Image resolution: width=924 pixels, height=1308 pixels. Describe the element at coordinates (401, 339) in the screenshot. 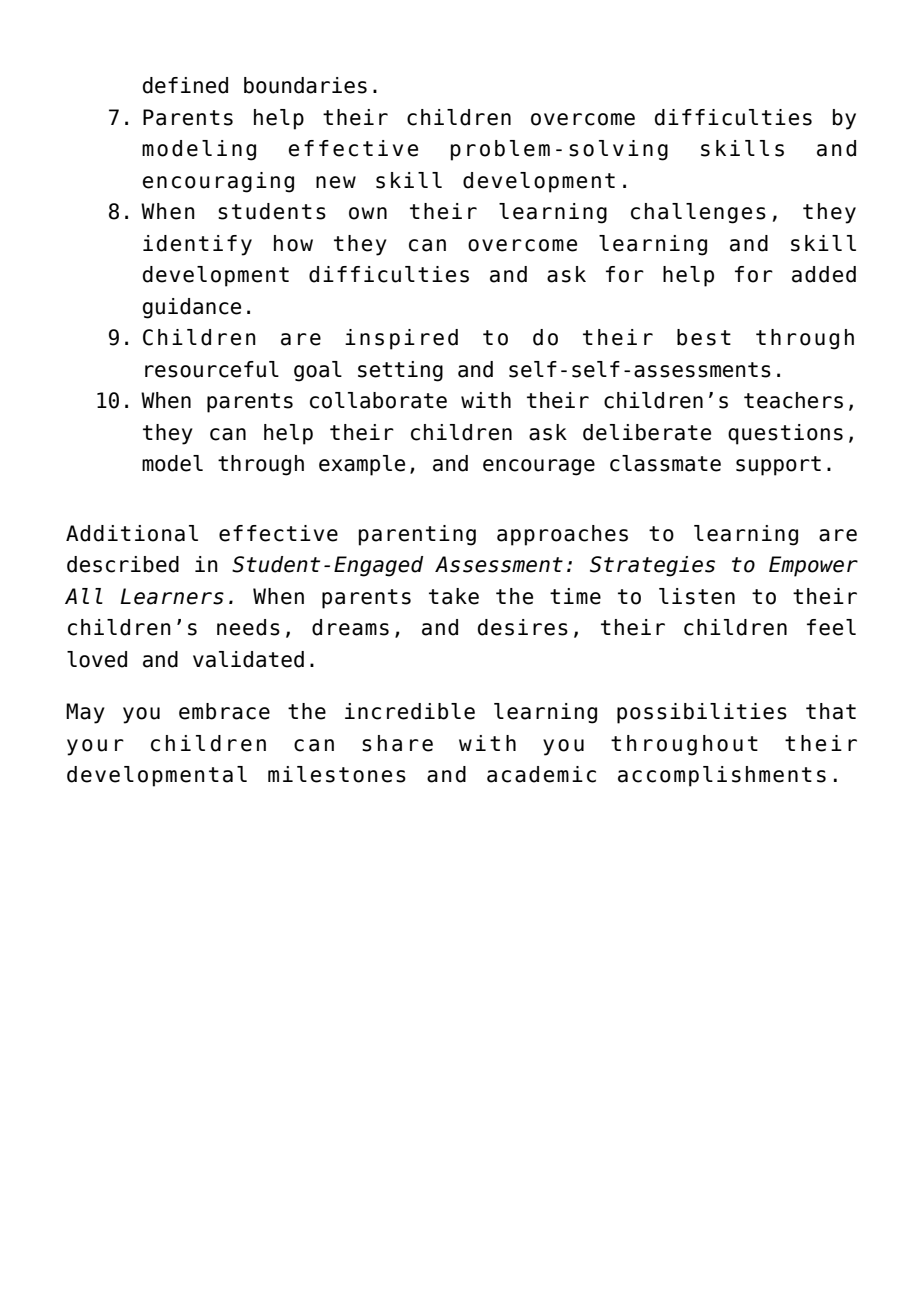

I see `inspired` at that location.
